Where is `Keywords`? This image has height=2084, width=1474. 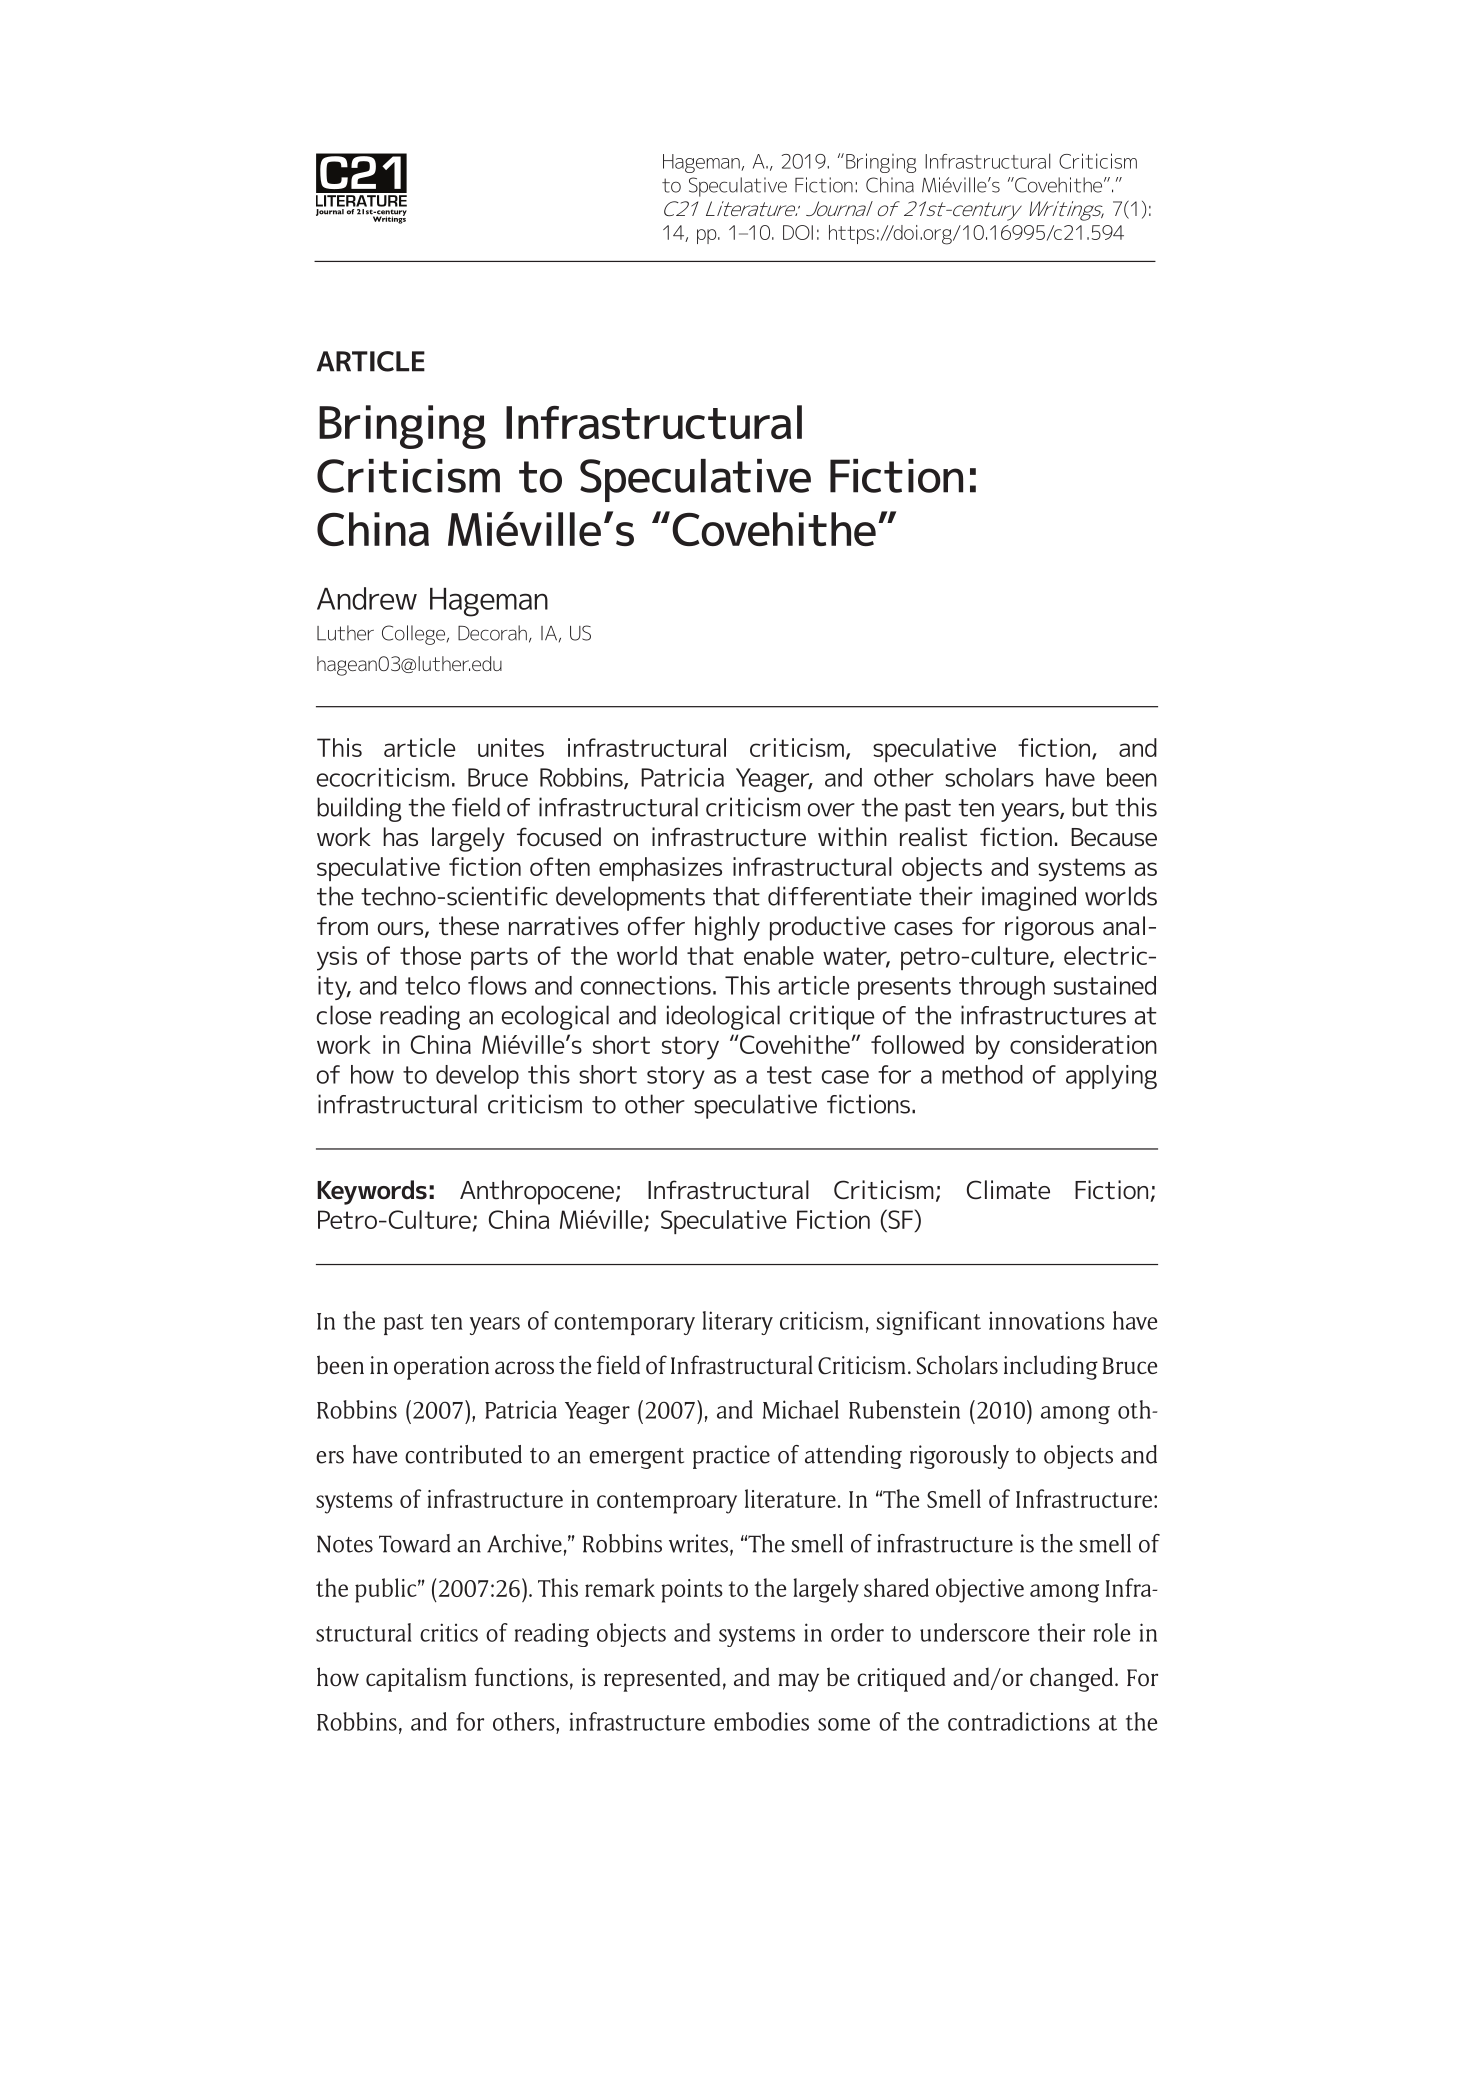
Keywords is located at coordinates (372, 1192).
